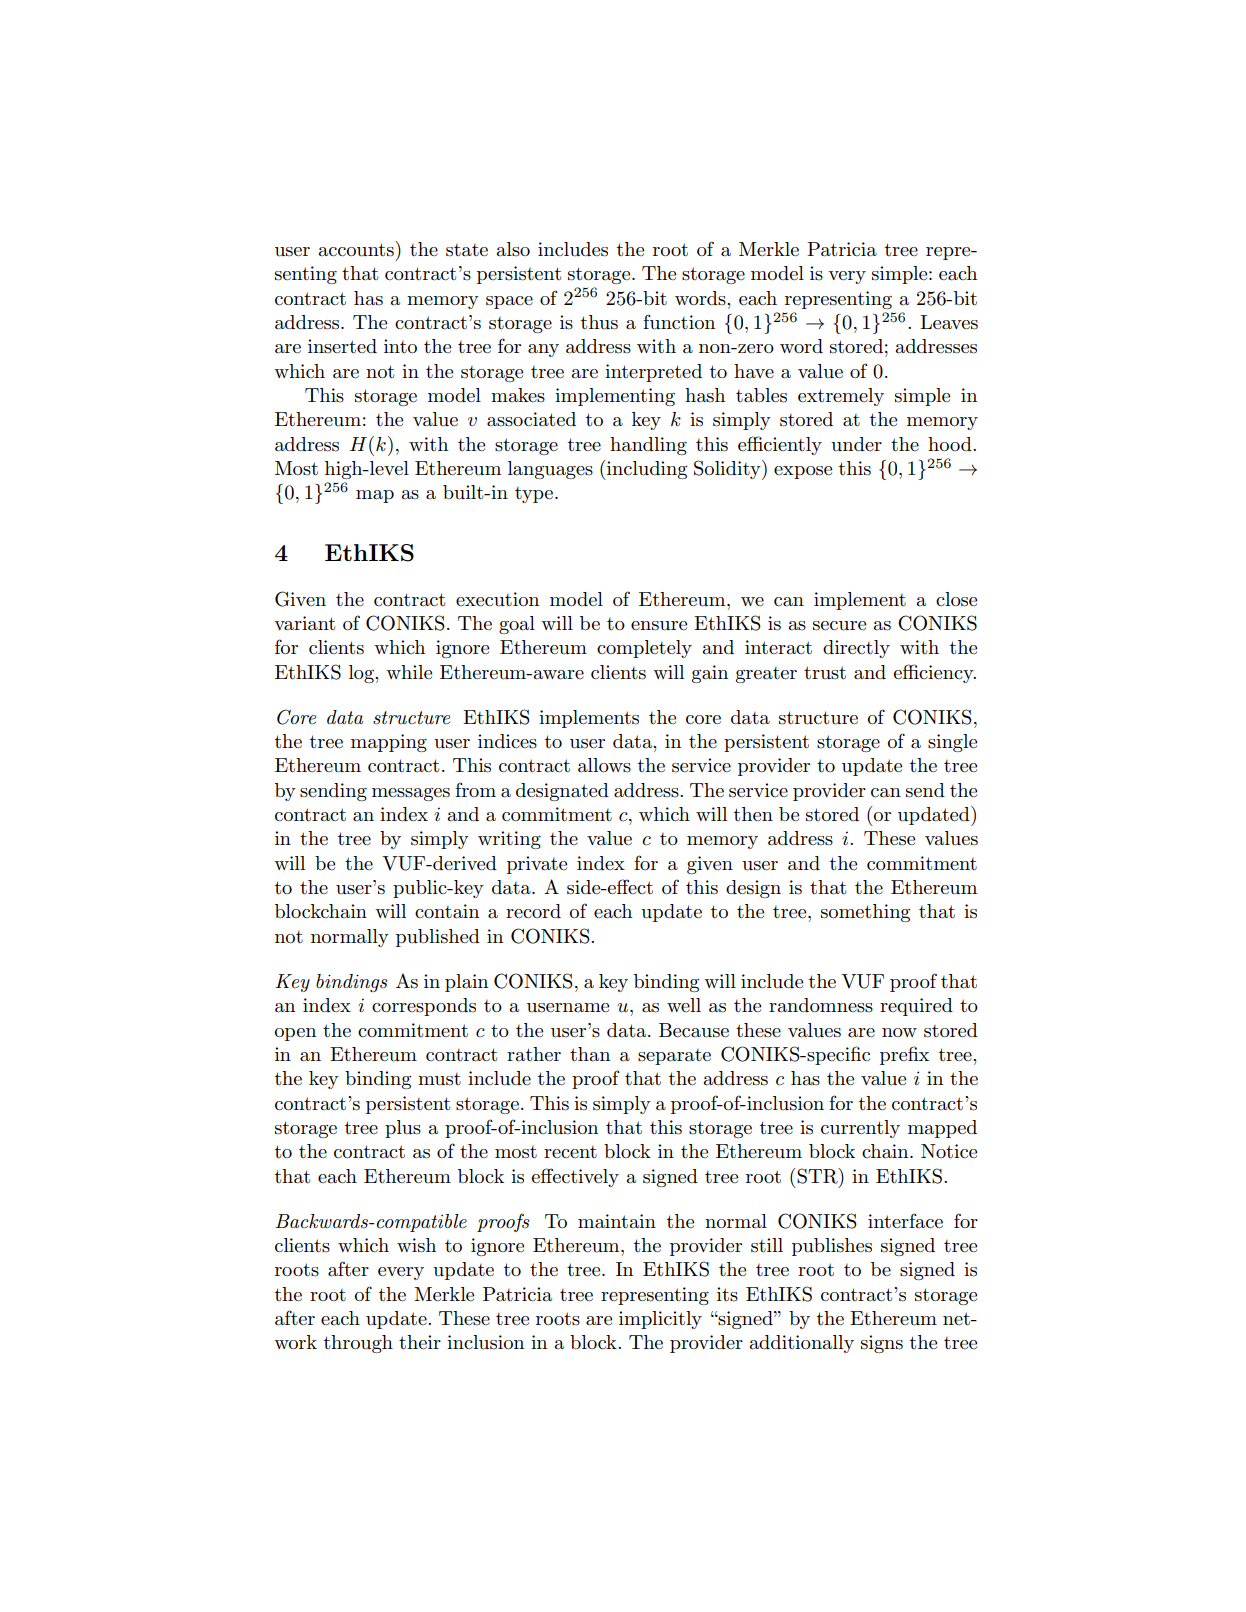 Image resolution: width=1246 pixels, height=1612 pixels. Describe the element at coordinates (604, 765) in the screenshot. I see `allows` at that location.
